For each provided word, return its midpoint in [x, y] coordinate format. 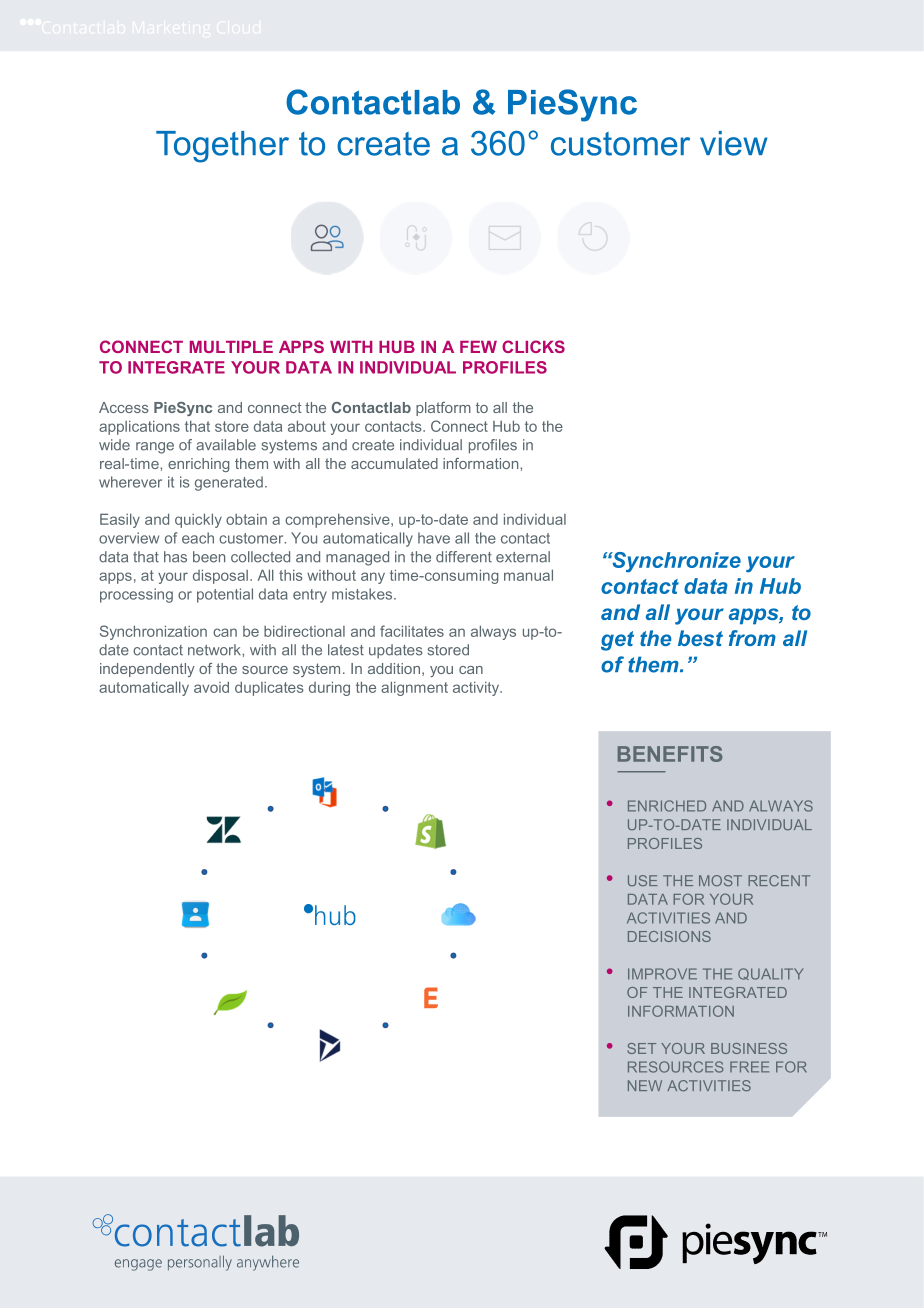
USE [643, 880]
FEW [478, 347]
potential [225, 595]
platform [443, 409]
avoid [211, 687]
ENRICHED [667, 806]
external [523, 557]
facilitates [412, 631]
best [700, 638]
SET [641, 1048]
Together [222, 147]
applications [139, 428]
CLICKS [533, 346]
